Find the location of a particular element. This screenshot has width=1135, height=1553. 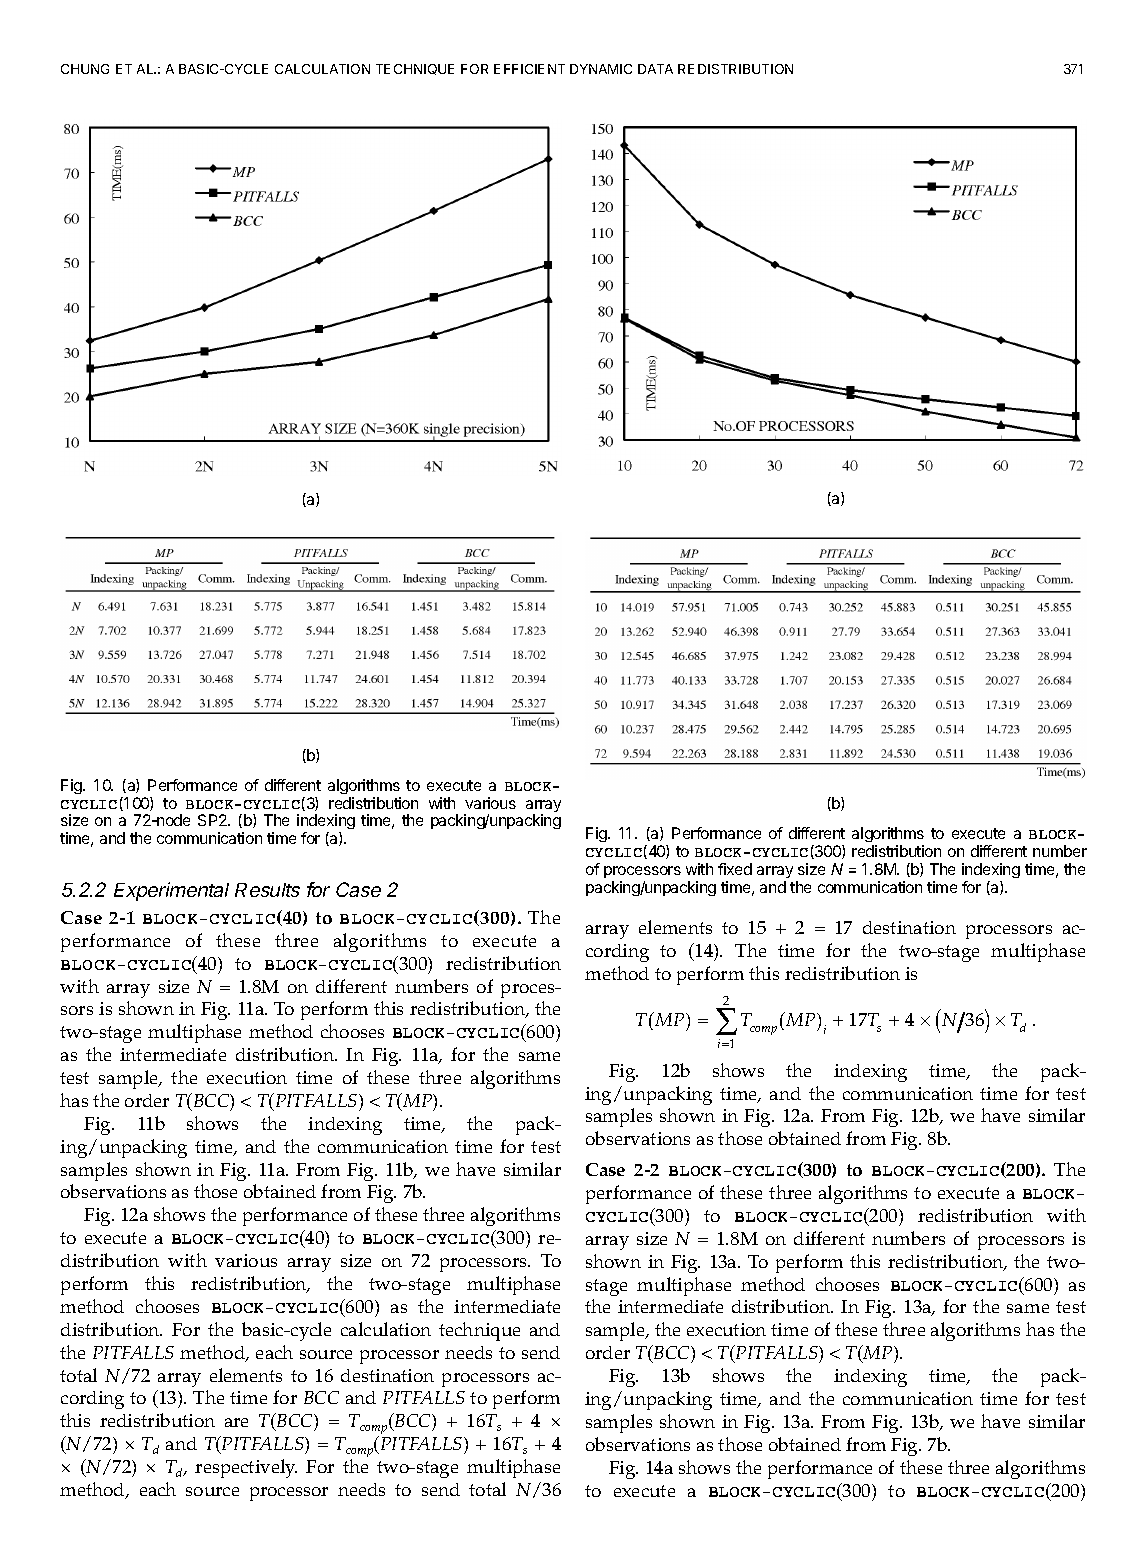

are is located at coordinates (236, 1422).
